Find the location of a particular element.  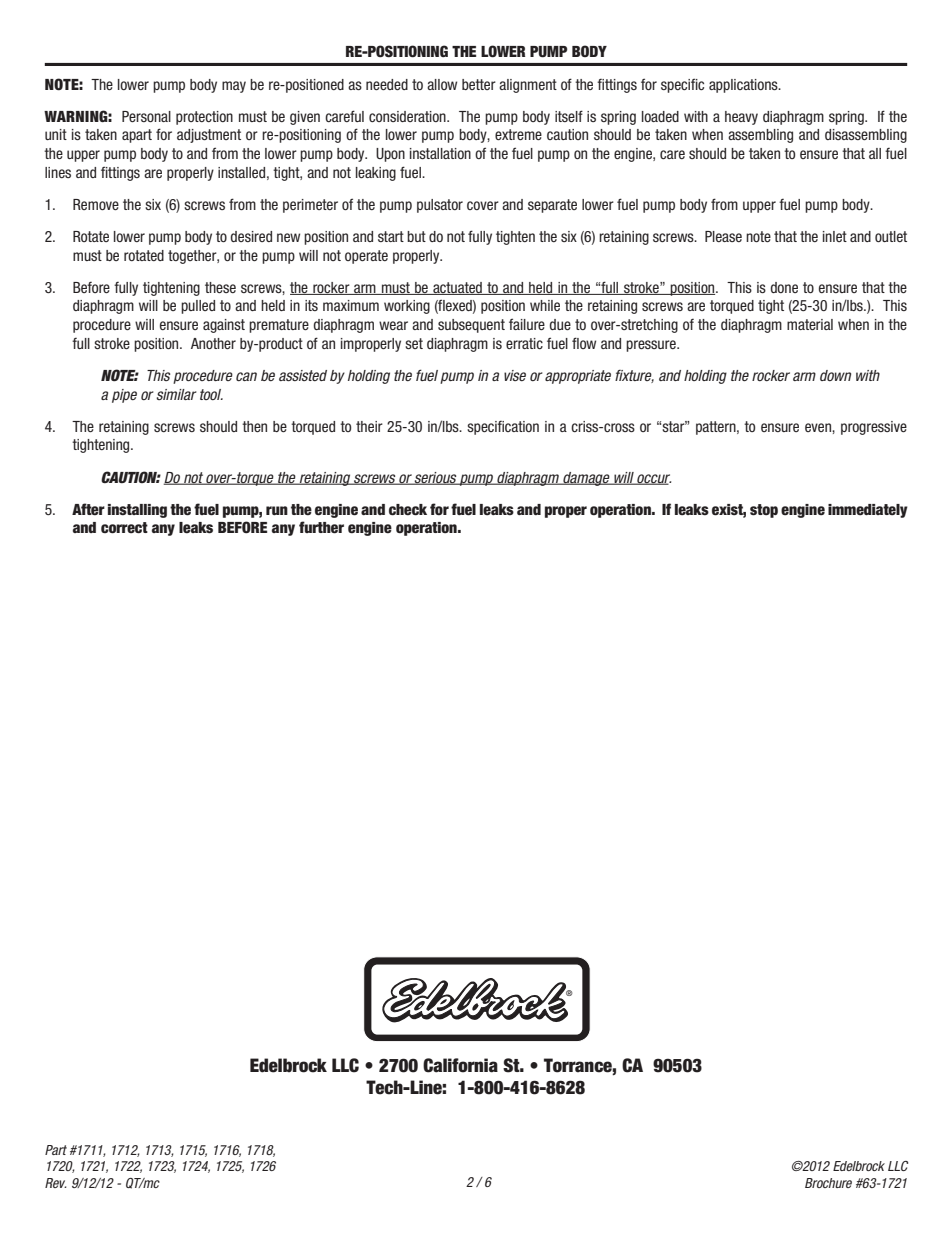

correct is located at coordinates (124, 528).
